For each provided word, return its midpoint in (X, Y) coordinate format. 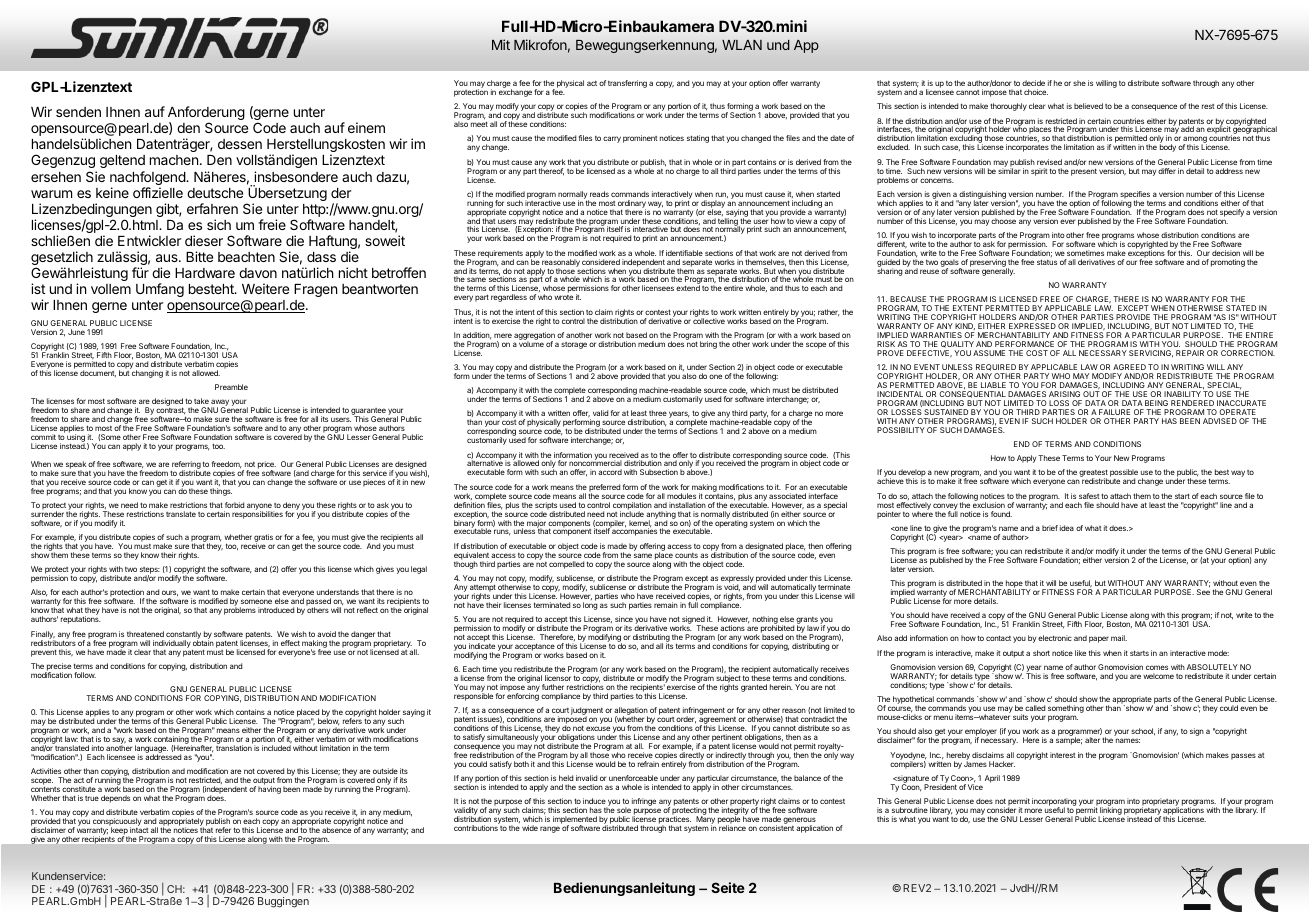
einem (366, 127)
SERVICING (1151, 354)
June (76, 332)
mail (1119, 638)
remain (666, 605)
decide (1033, 83)
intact (139, 830)
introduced (276, 610)
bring (708, 345)
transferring (627, 84)
